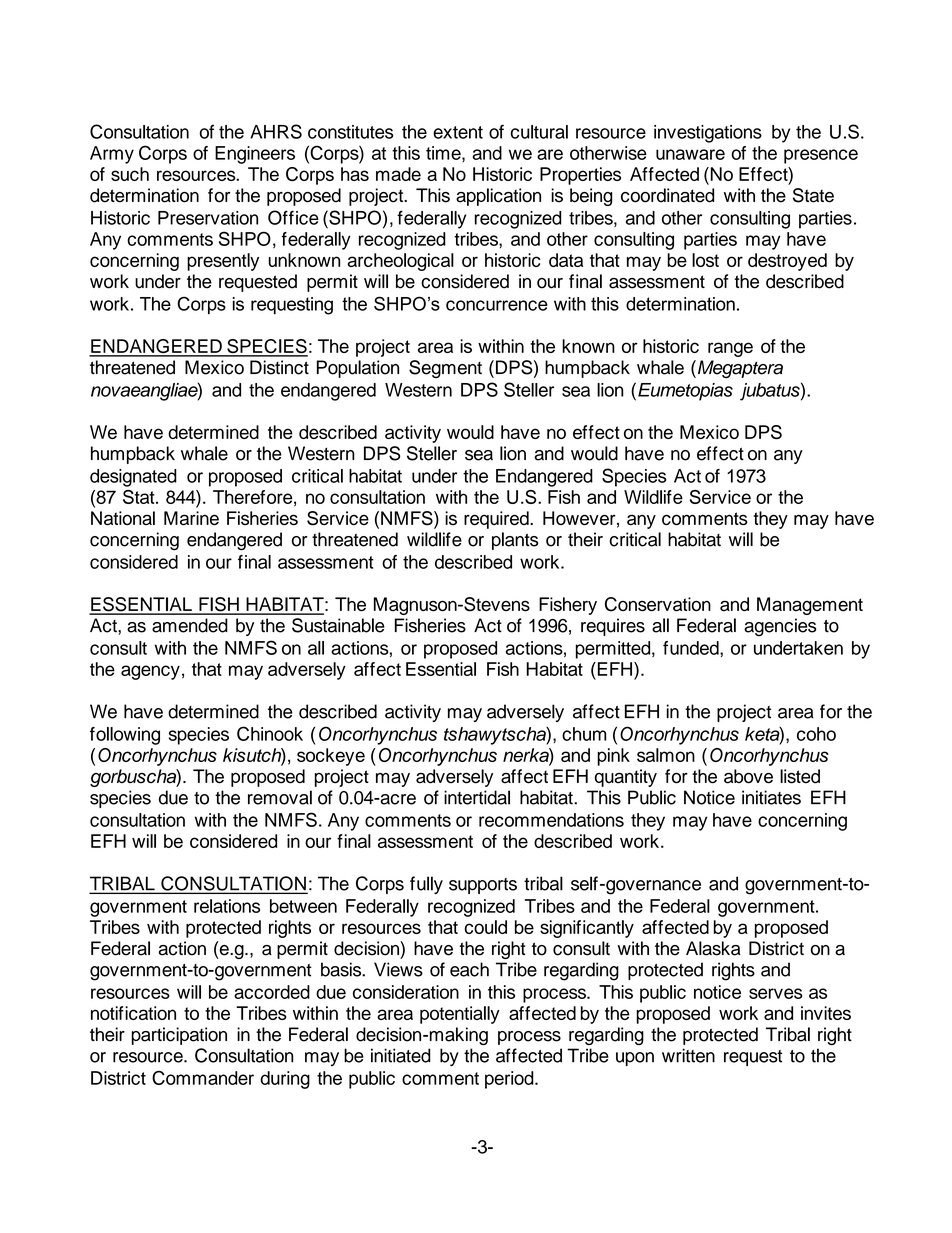 This image has width=952, height=1233. What do you see at coordinates (280, 797) in the image?
I see `removal` at bounding box center [280, 797].
